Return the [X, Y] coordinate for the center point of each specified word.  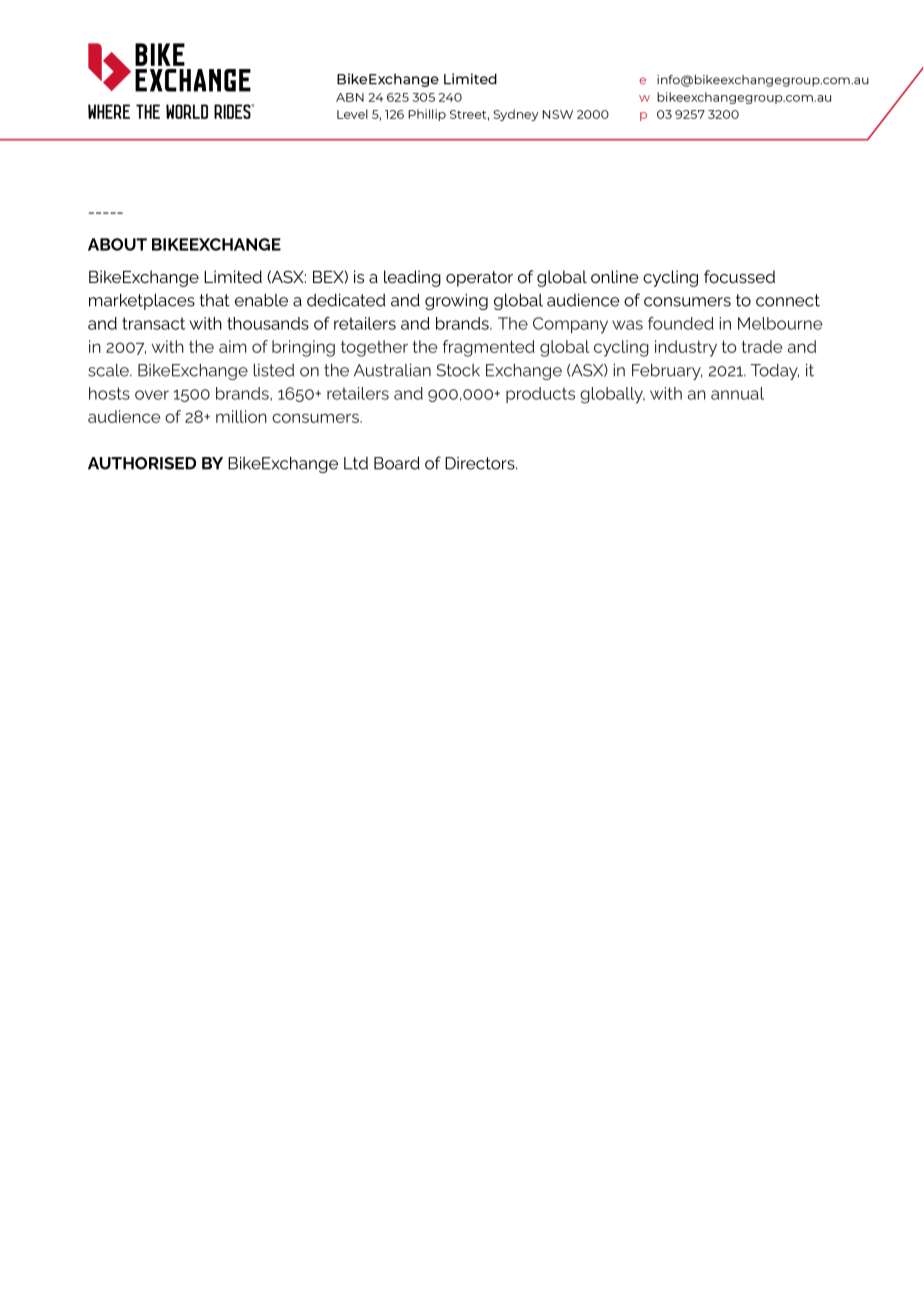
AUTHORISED [142, 463]
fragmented [489, 348]
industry [686, 348]
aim [233, 346]
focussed [739, 276]
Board [397, 463]
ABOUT [117, 244]
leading [412, 278]
